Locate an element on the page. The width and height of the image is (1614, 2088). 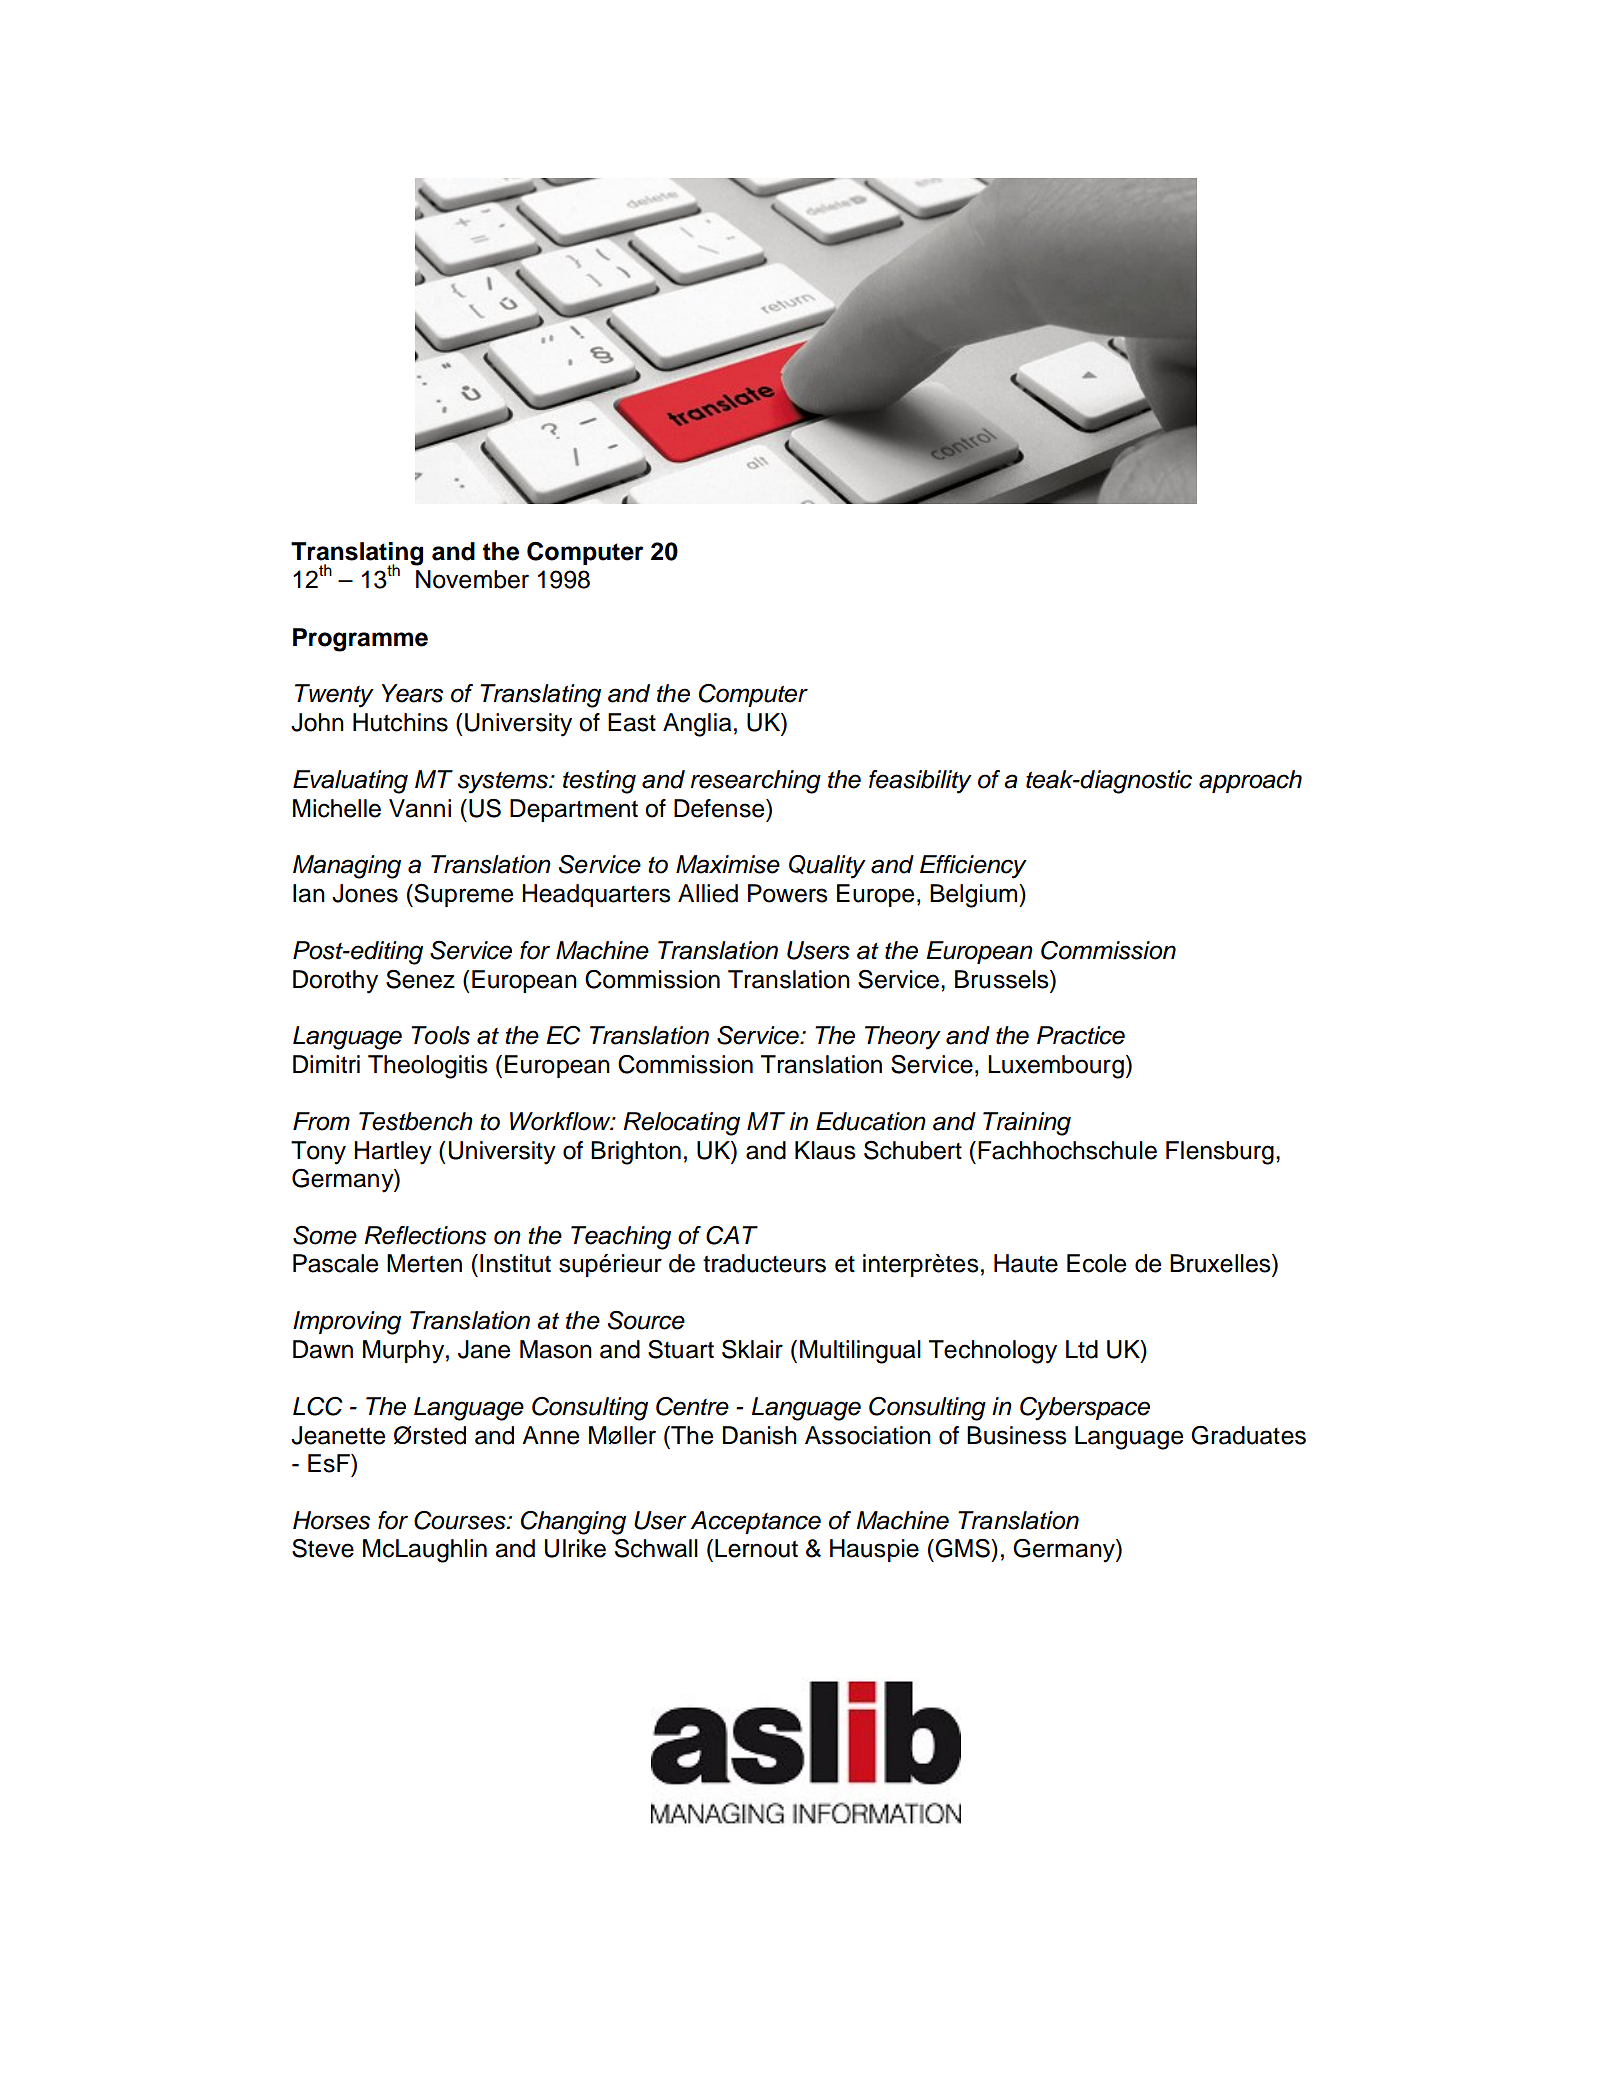
Practice is located at coordinates (1081, 1035).
